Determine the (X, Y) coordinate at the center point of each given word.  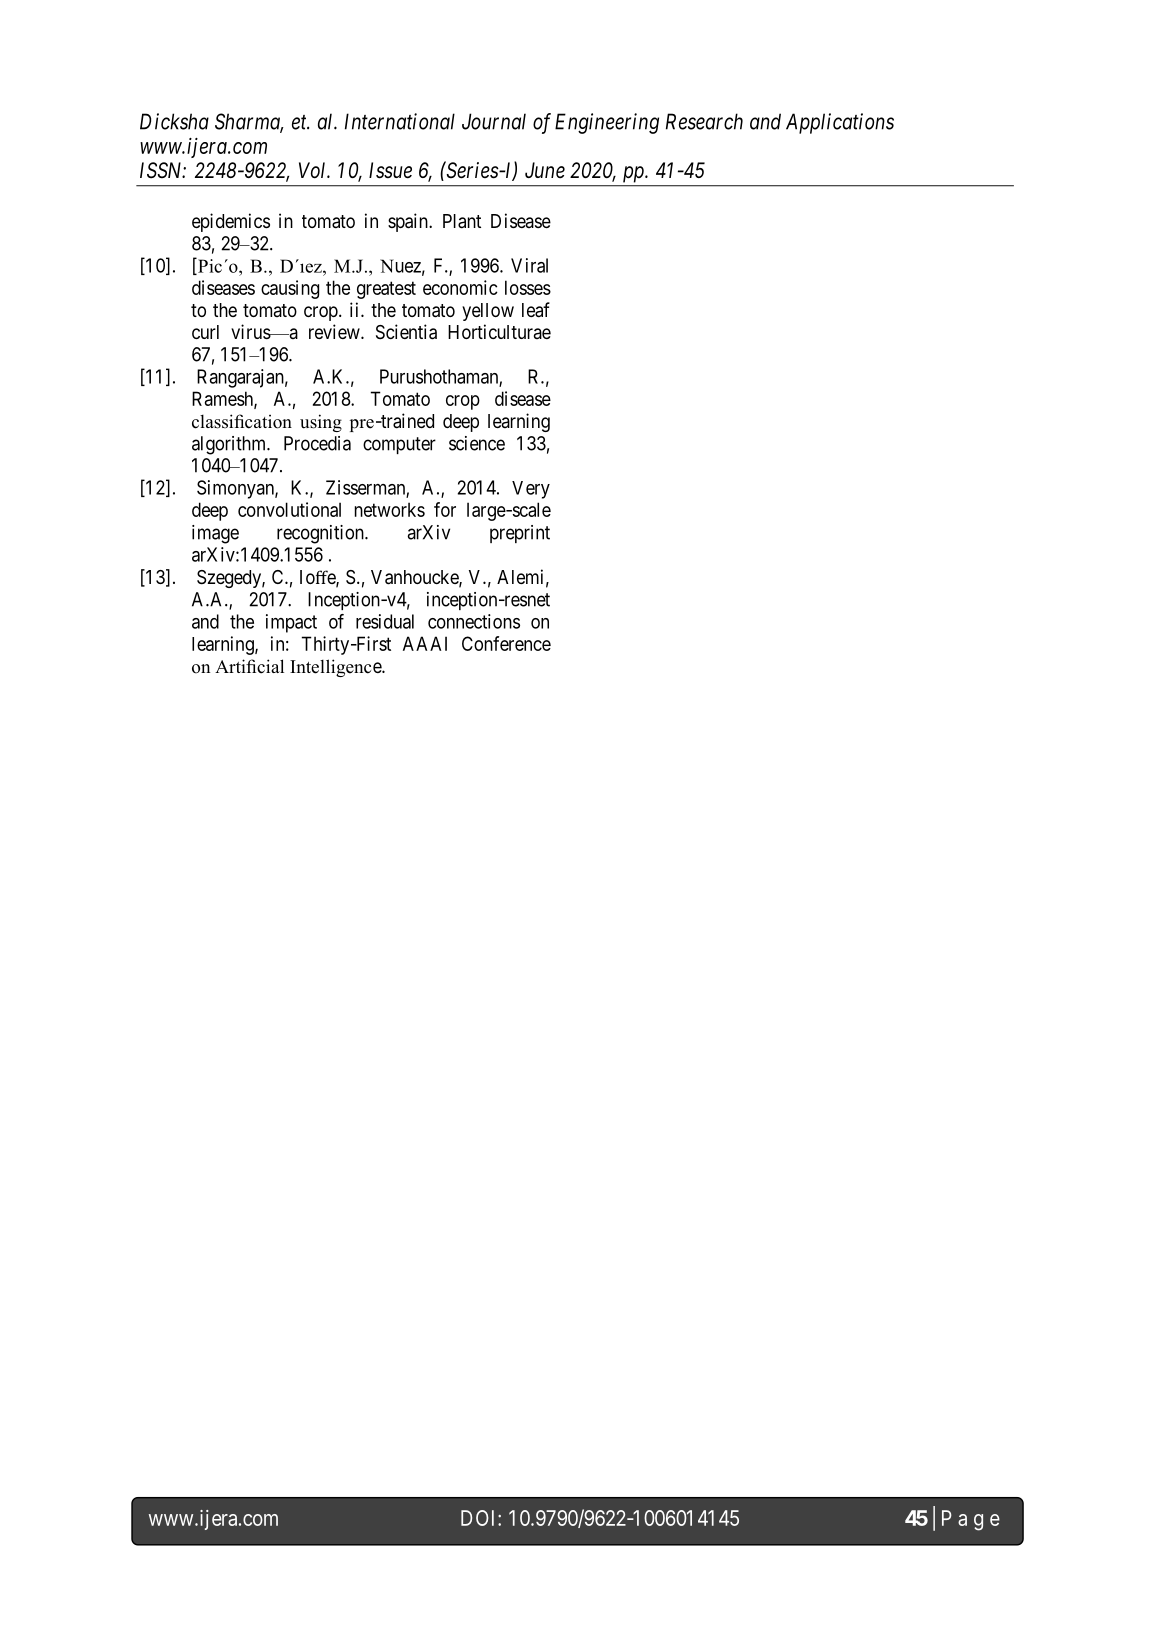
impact (291, 623)
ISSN (163, 170)
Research (704, 121)
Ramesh (223, 399)
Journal (494, 121)
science (477, 443)
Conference (506, 643)
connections (474, 621)
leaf (536, 310)
